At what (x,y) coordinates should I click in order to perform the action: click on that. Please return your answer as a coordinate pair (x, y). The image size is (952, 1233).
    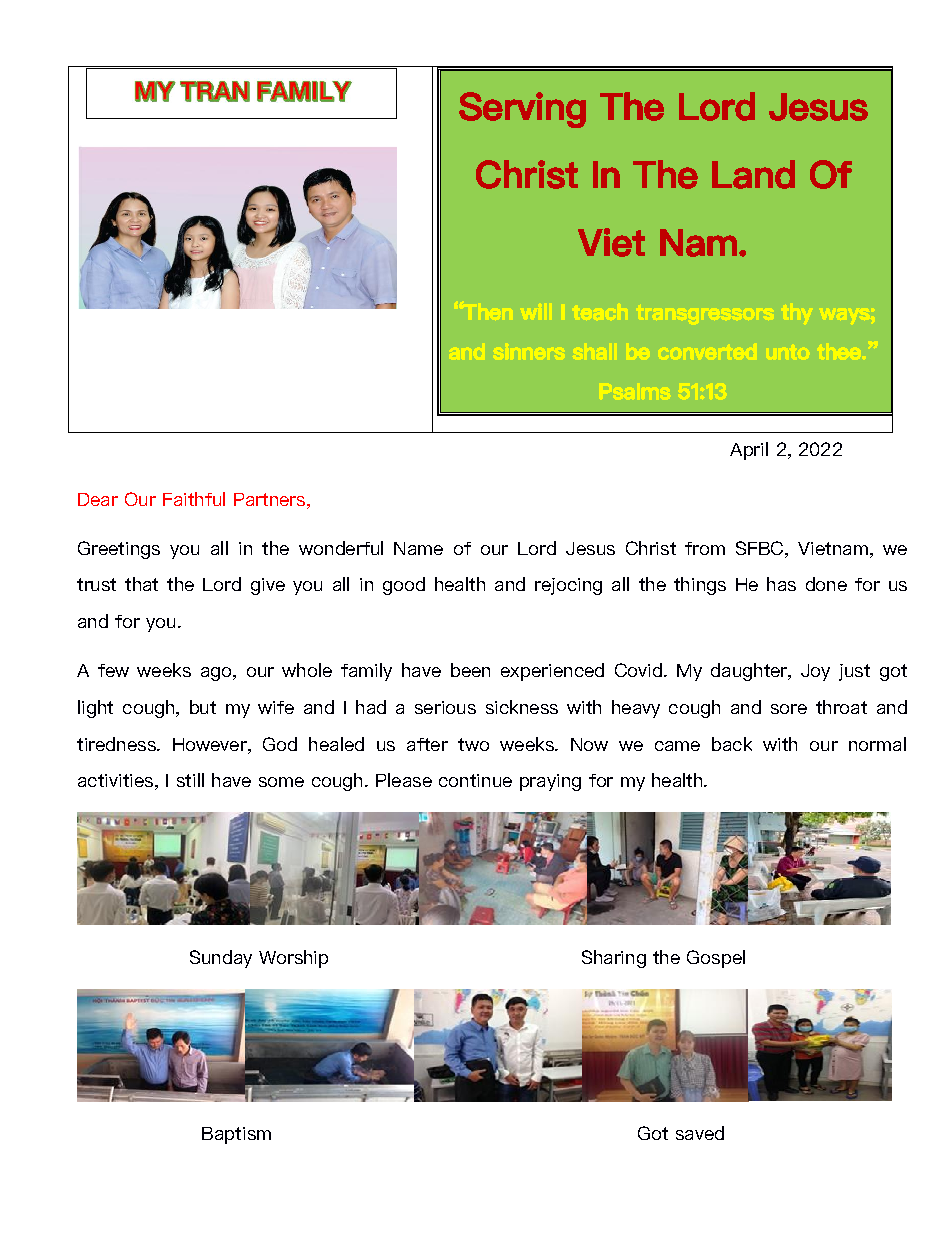
    Looking at the image, I should click on (141, 584).
